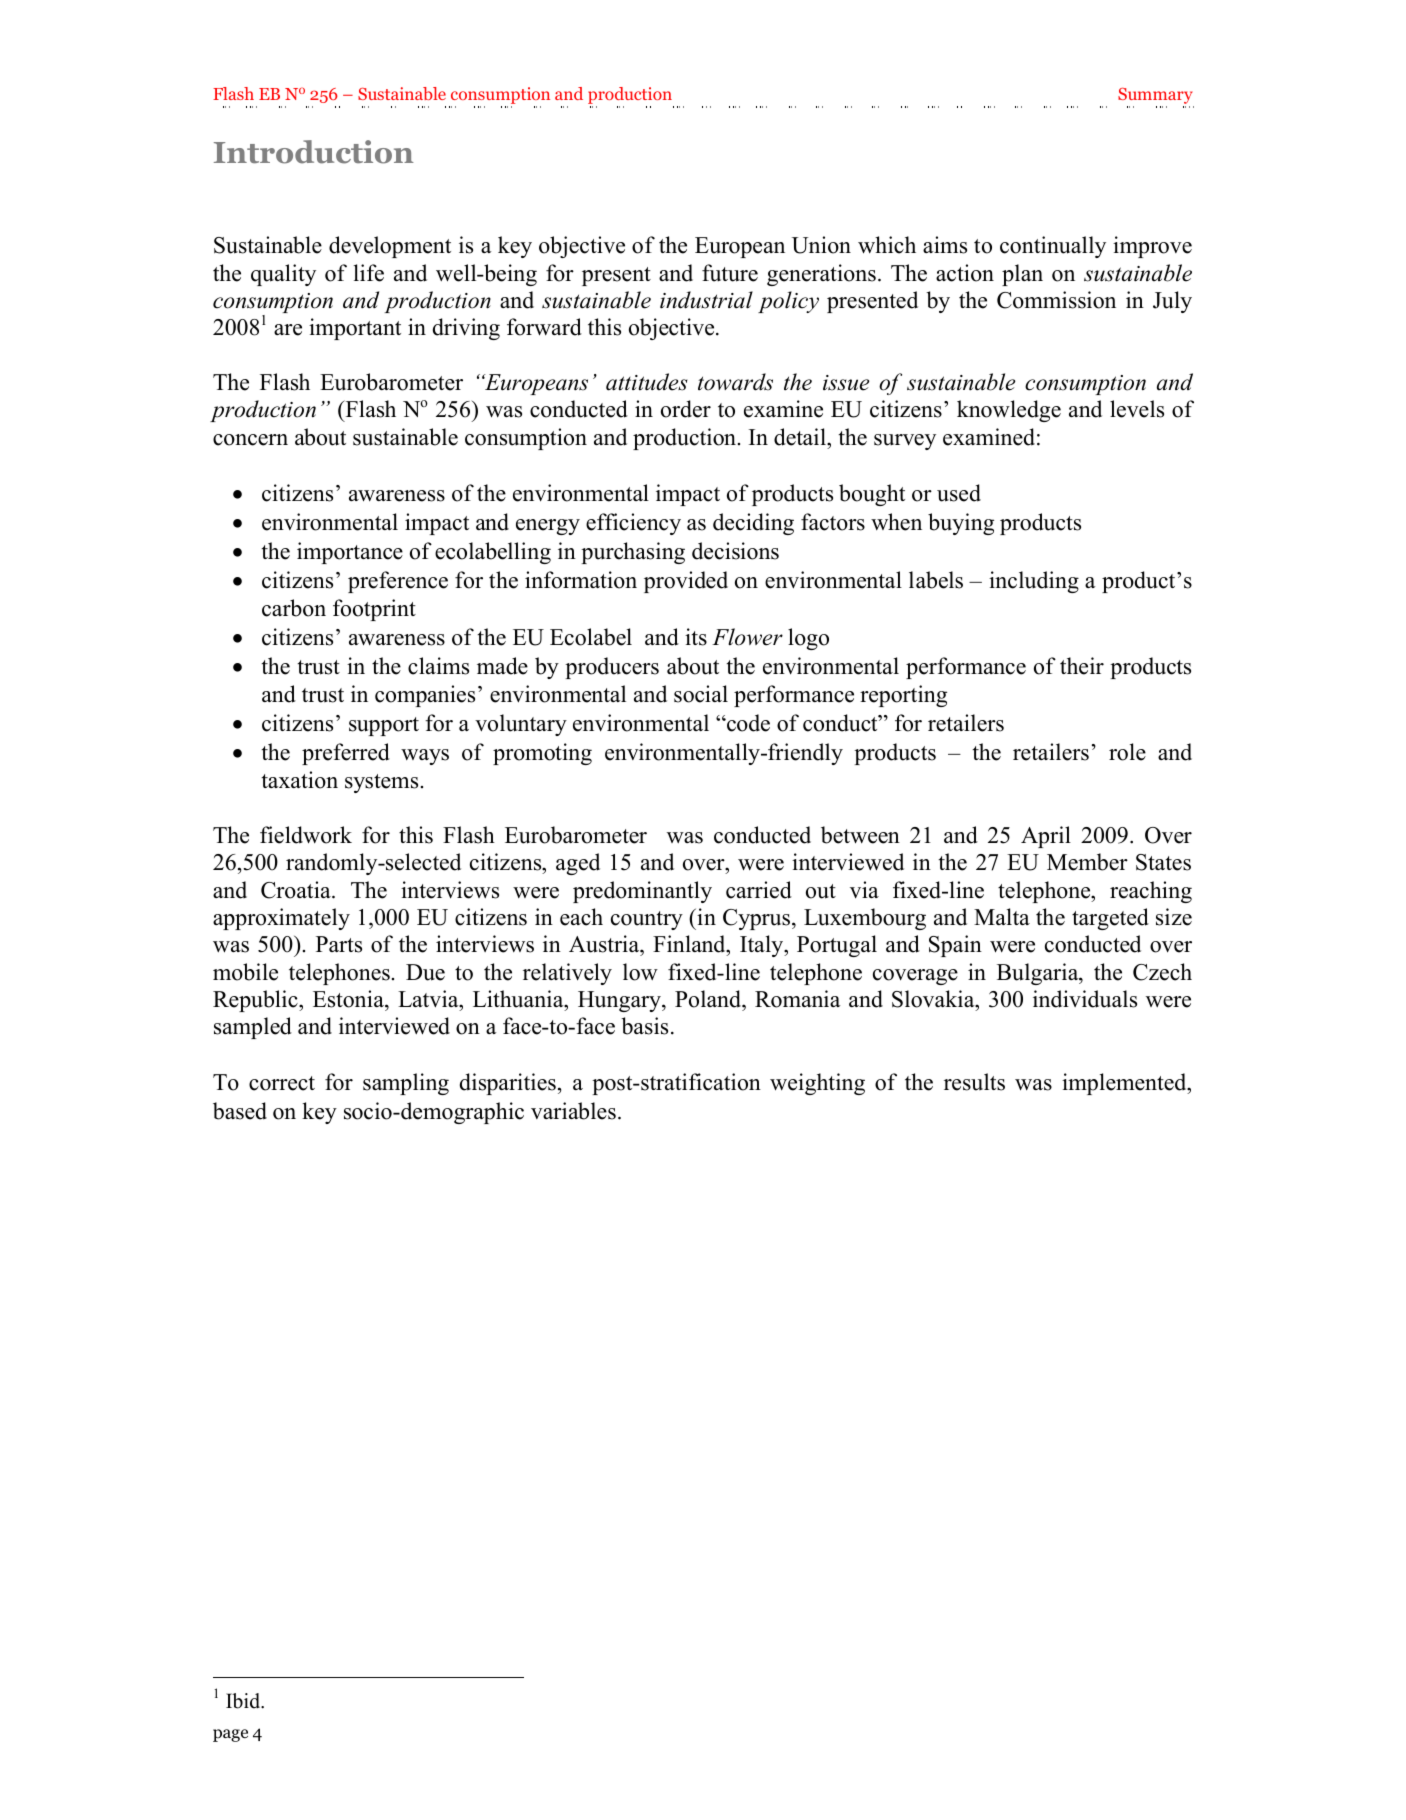 This document has width=1406, height=1820. What do you see at coordinates (230, 1735) in the document?
I see `page` at bounding box center [230, 1735].
